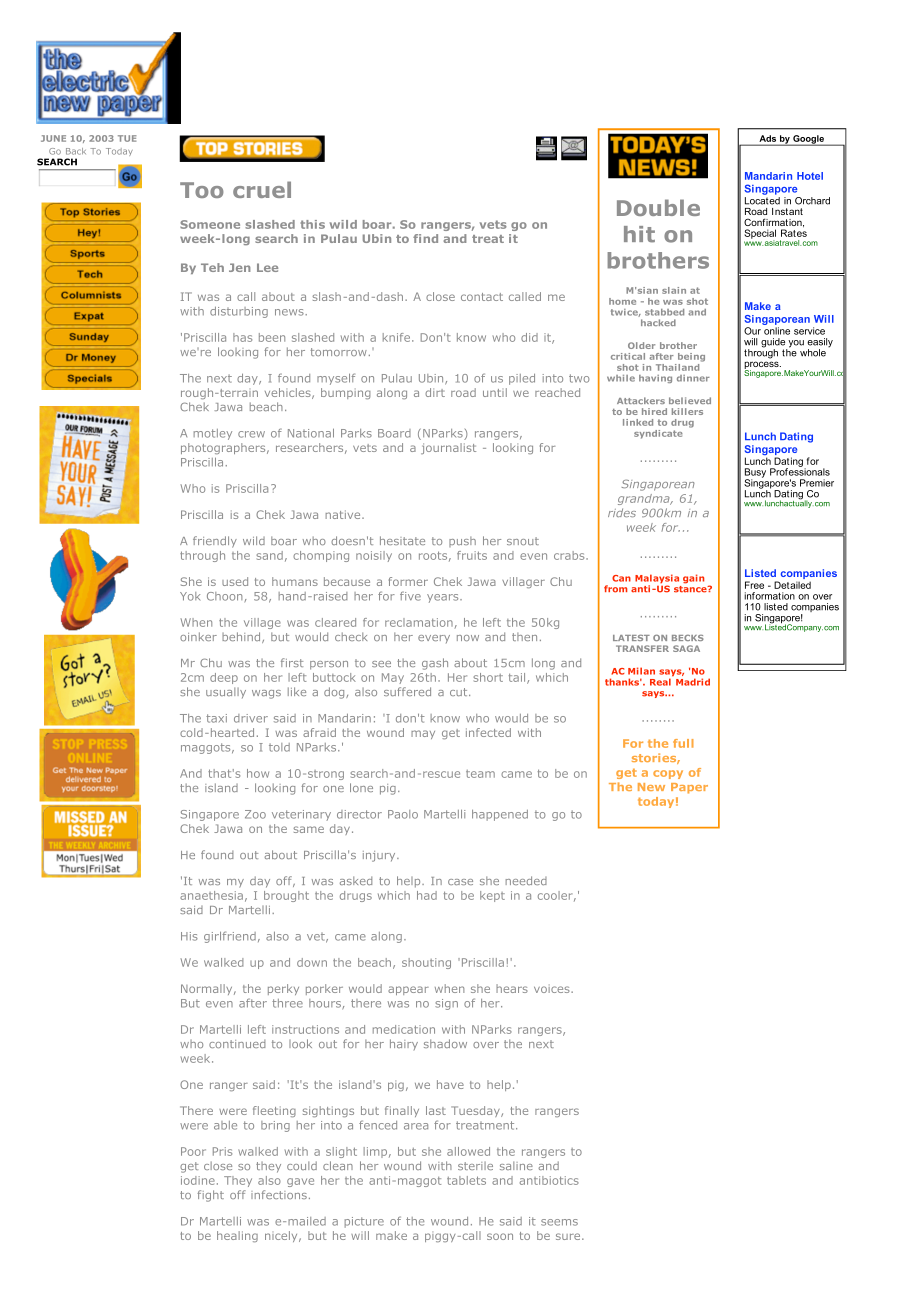 The image size is (924, 1308). Describe the element at coordinates (224, 678) in the screenshot. I see `deep` at that location.
